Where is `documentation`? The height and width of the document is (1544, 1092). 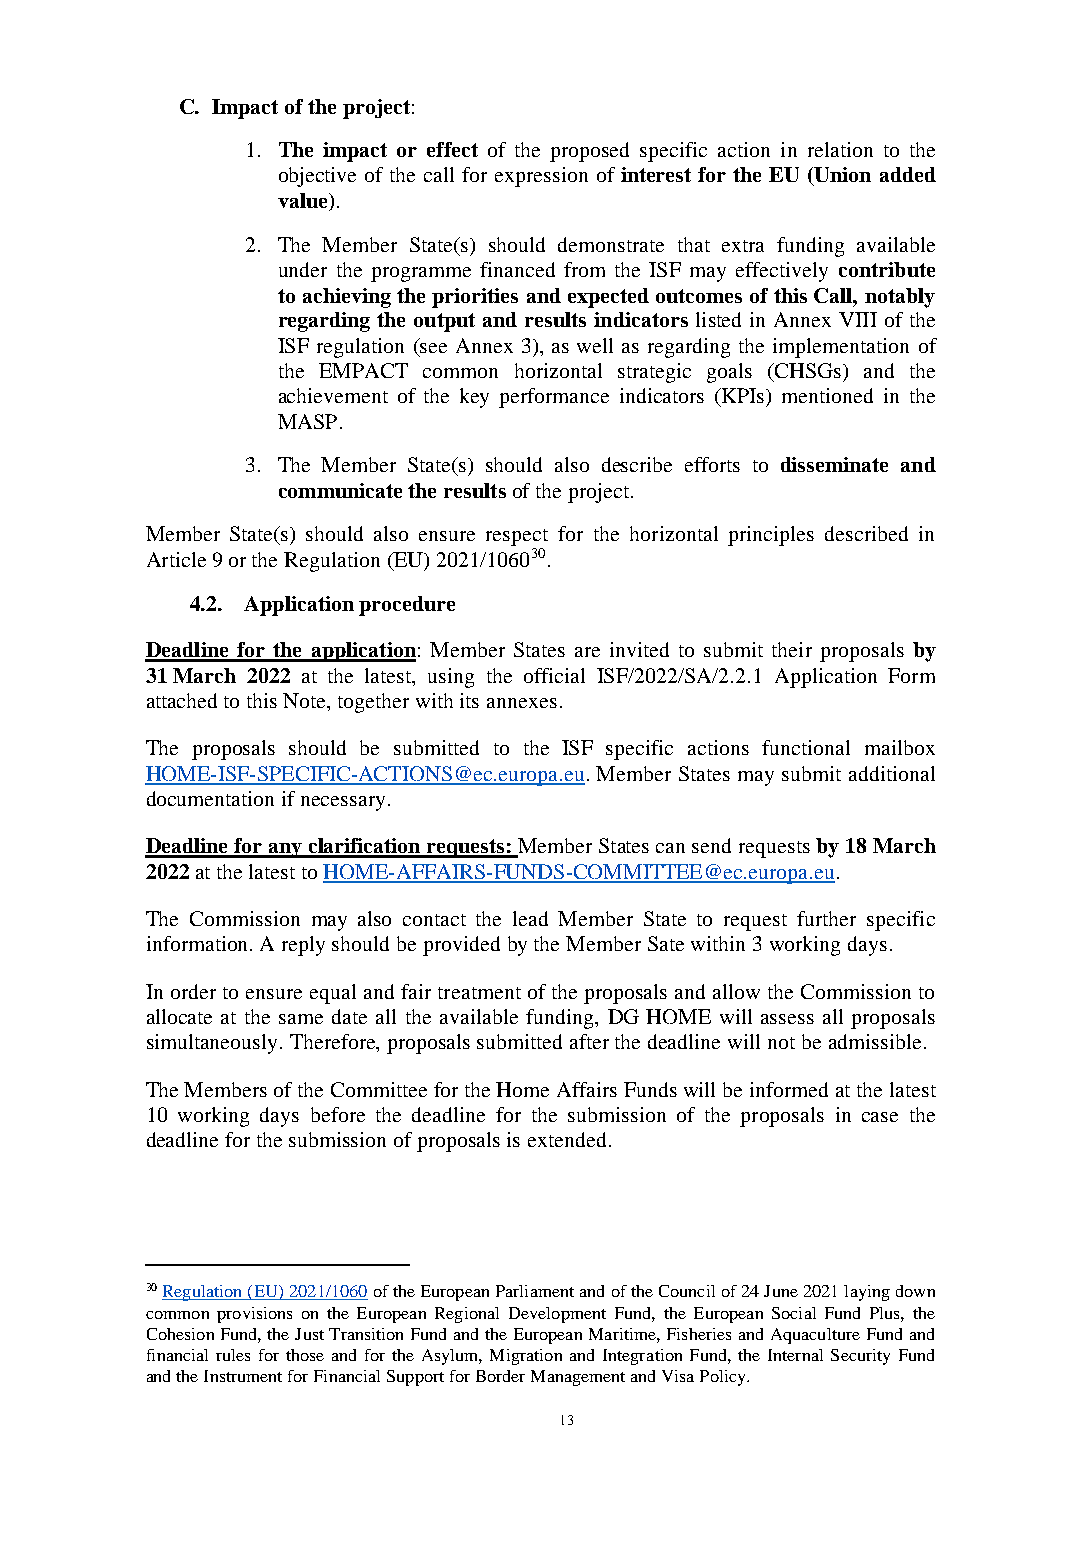 documentation is located at coordinates (210, 798).
